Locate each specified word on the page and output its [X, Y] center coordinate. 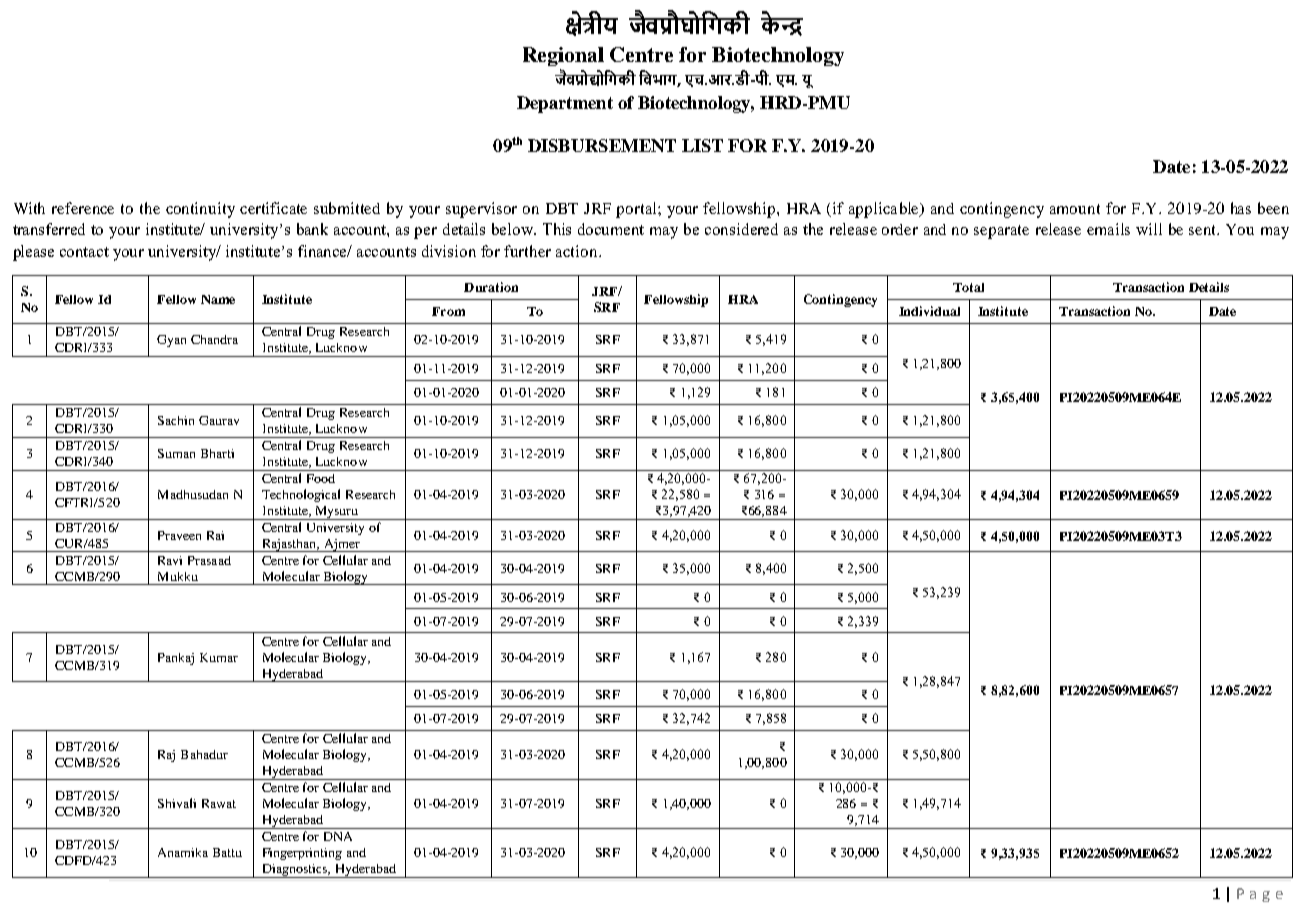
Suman [176, 453]
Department [565, 104]
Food [321, 478]
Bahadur [204, 754]
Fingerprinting [302, 854]
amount [1075, 209]
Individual [929, 311]
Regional [563, 56]
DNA [338, 836]
